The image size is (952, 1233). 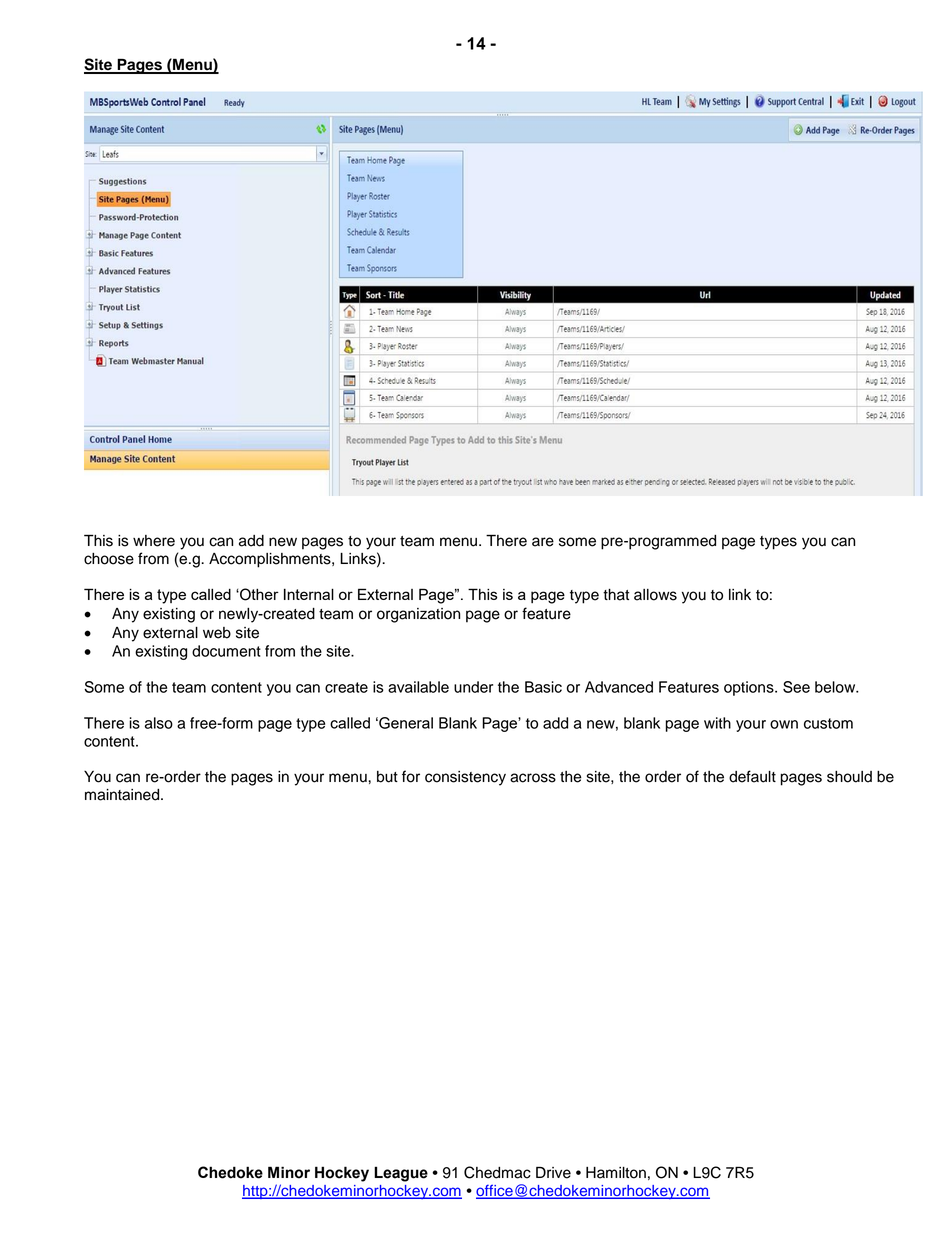 I want to click on Drive, so click(x=553, y=1172).
